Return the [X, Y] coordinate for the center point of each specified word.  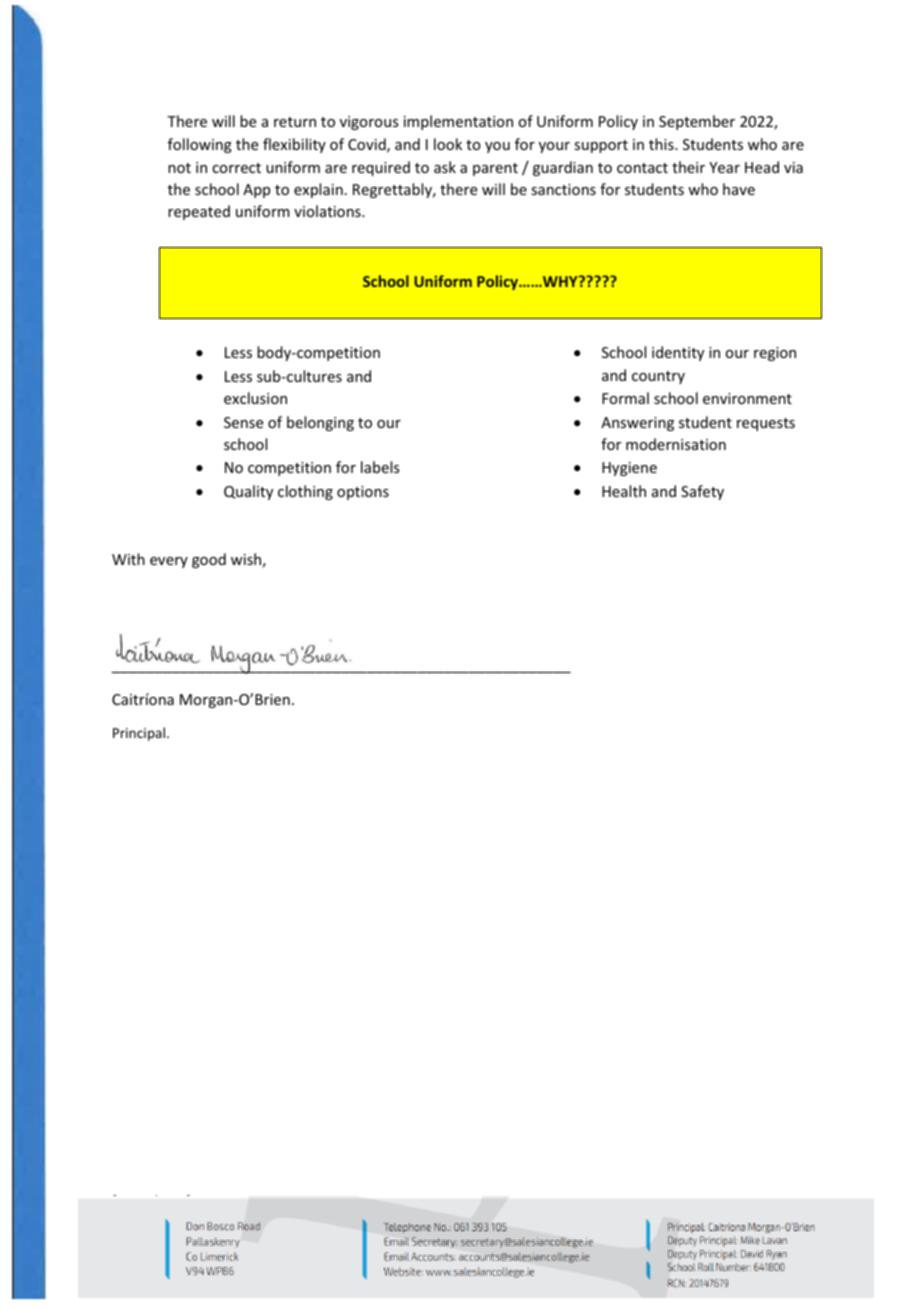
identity [678, 353]
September [697, 122]
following [200, 145]
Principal [139, 734]
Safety [702, 492]
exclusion [255, 398]
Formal [625, 398]
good [209, 560]
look [448, 144]
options [363, 493]
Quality [248, 492]
